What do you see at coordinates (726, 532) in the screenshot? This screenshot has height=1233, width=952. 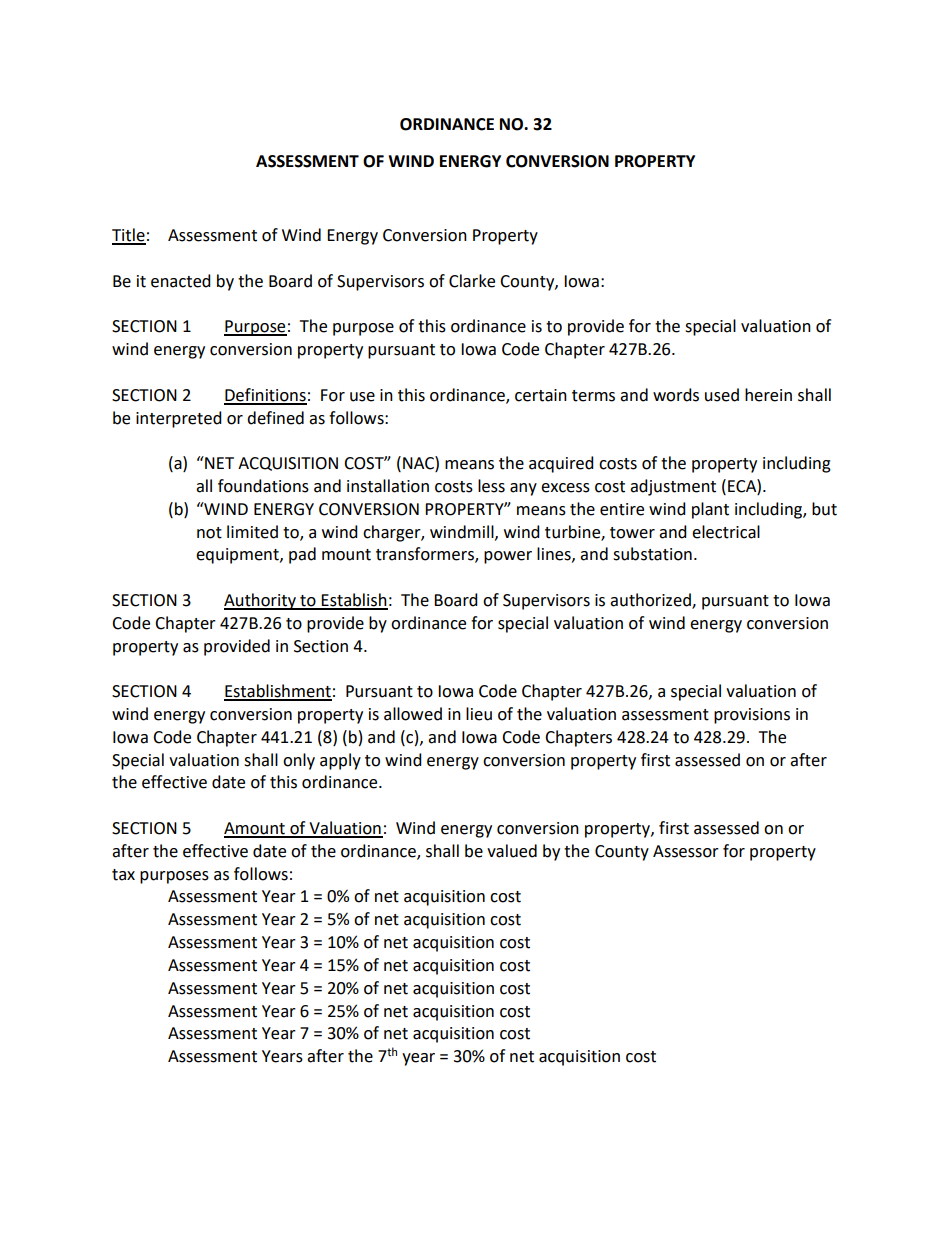 I see `electrical` at bounding box center [726, 532].
